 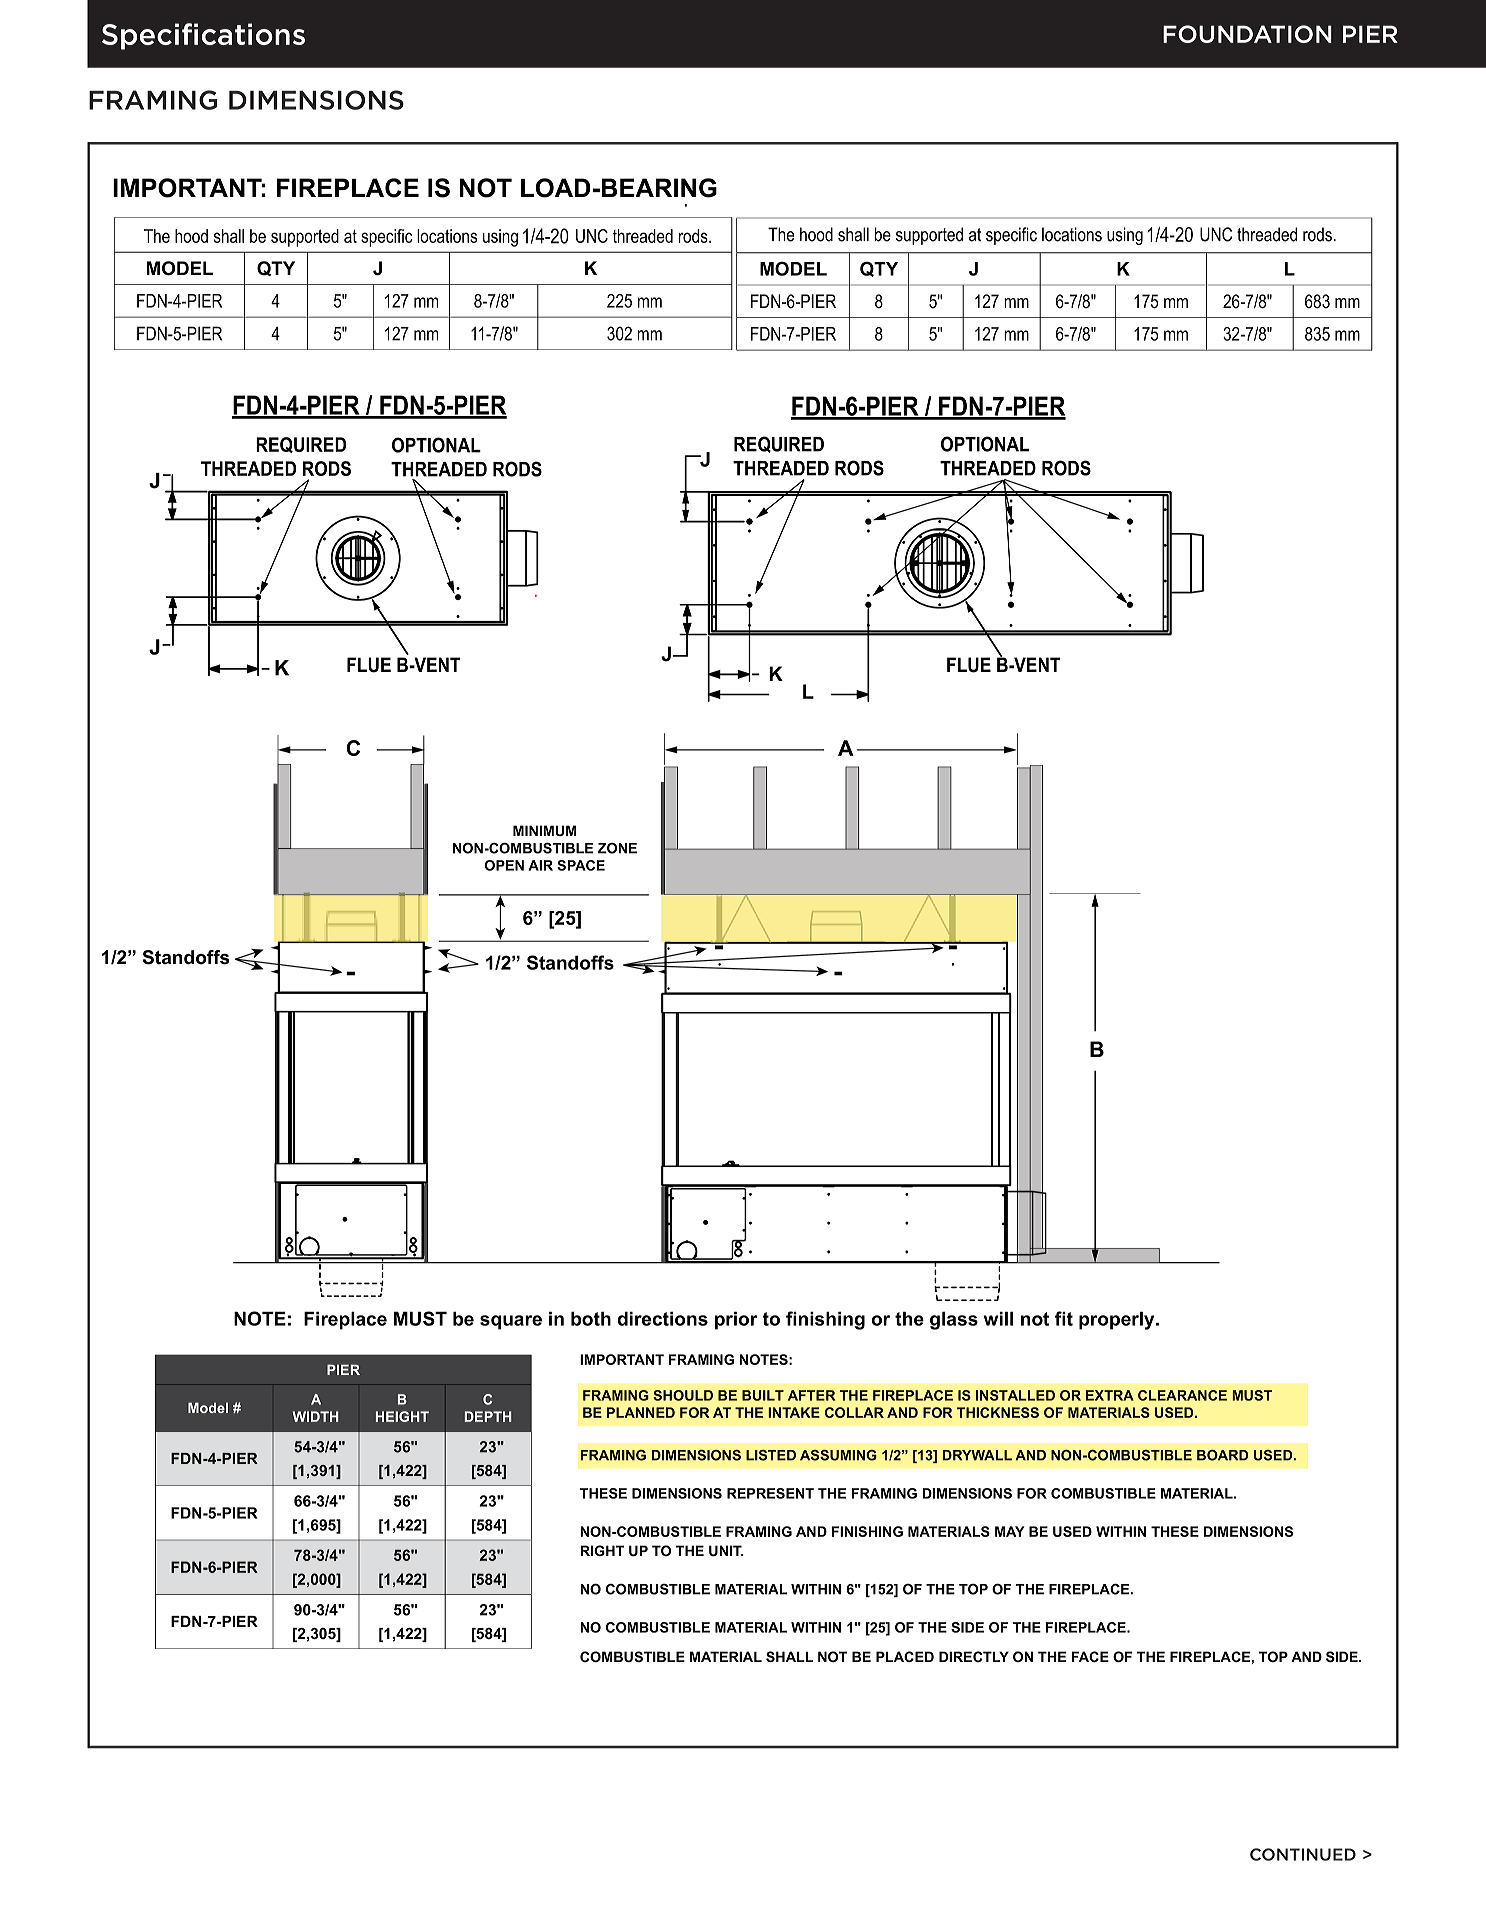 I want to click on AIR, so click(x=540, y=865).
